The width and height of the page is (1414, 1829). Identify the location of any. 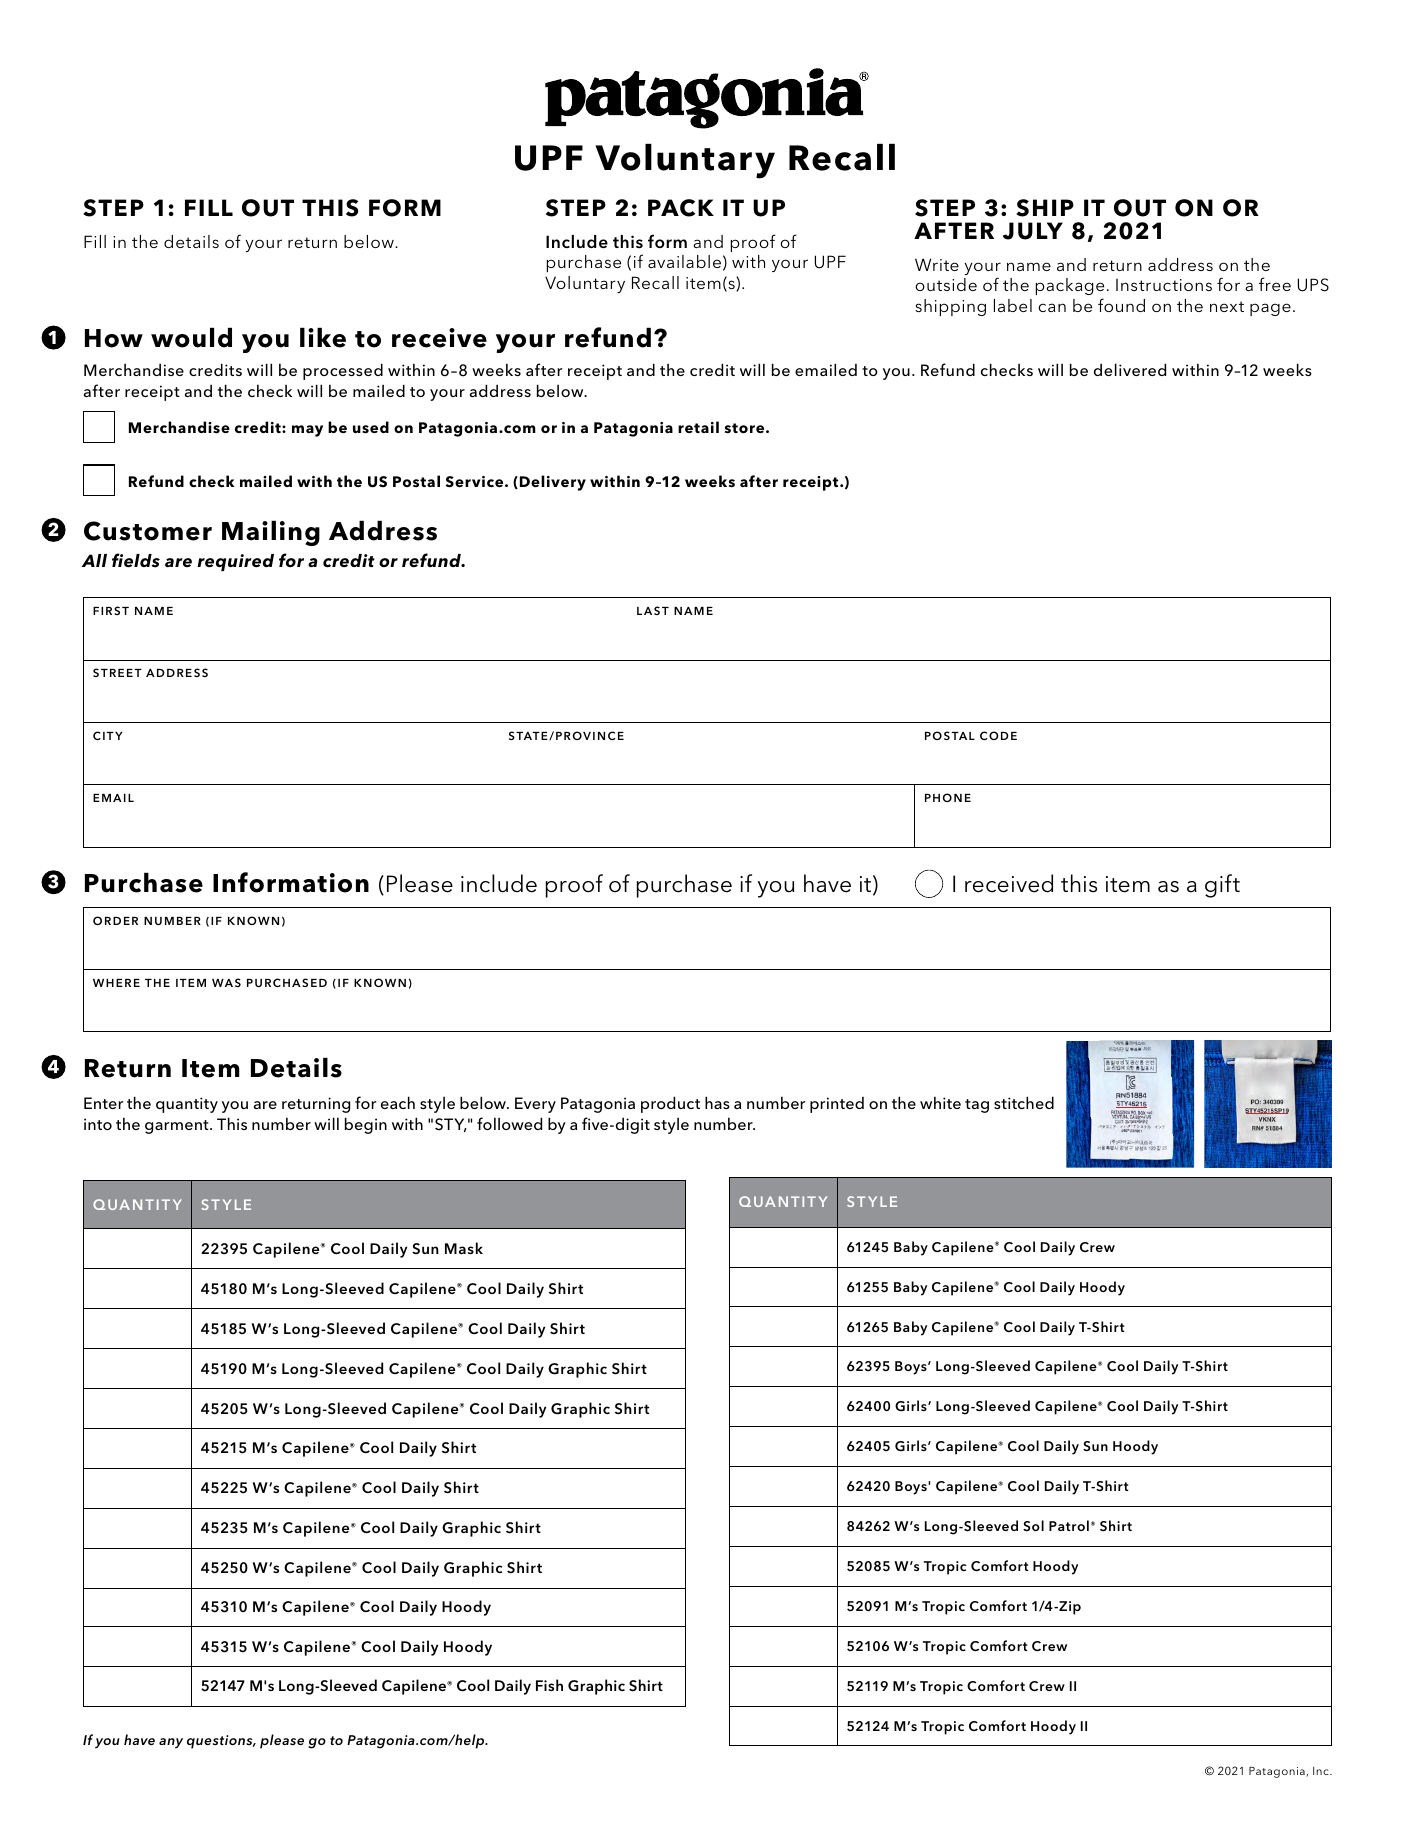
(171, 1743).
